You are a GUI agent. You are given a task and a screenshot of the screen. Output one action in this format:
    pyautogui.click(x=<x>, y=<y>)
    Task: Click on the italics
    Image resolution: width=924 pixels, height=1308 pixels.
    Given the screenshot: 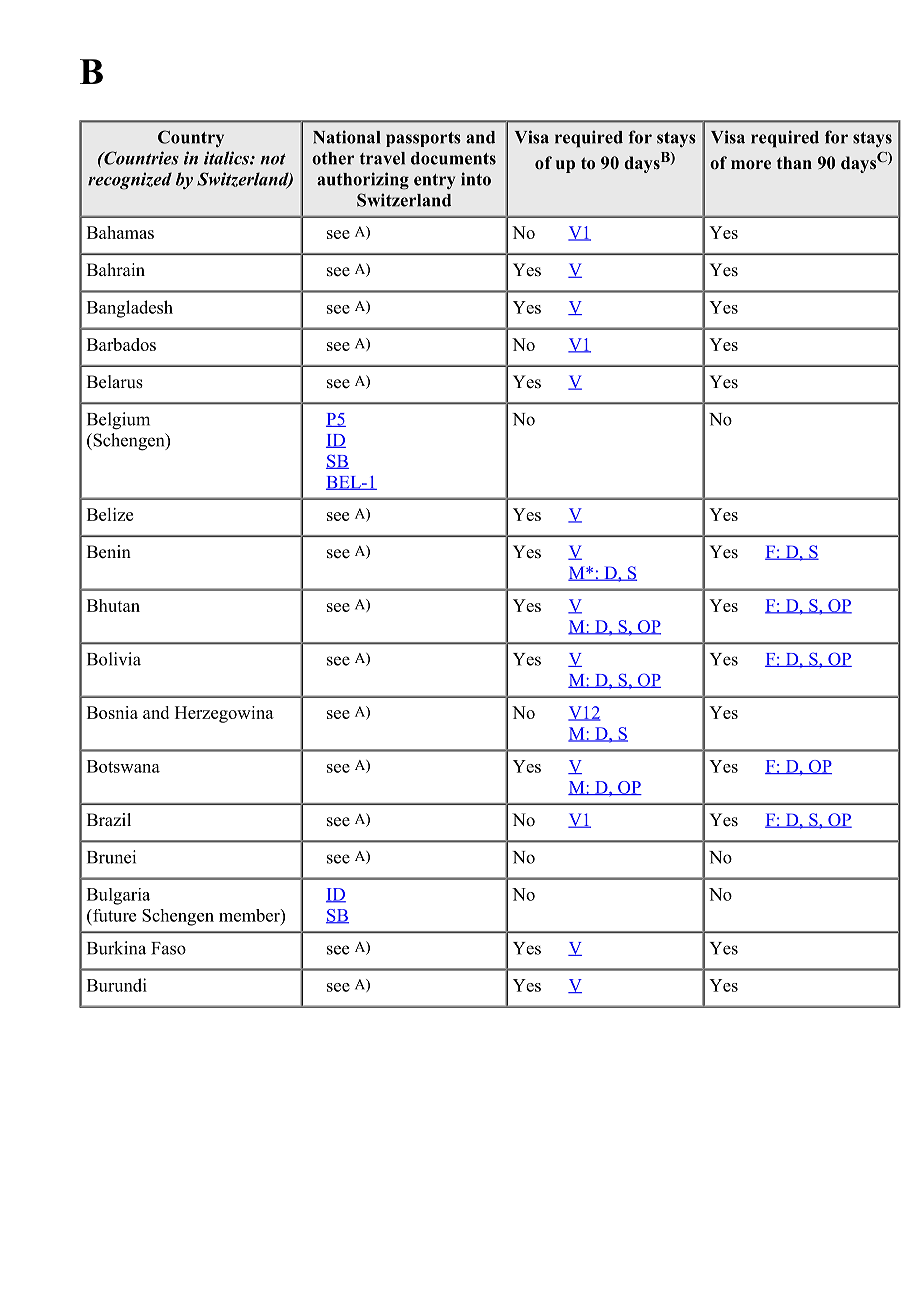 What is the action you would take?
    pyautogui.click(x=227, y=158)
